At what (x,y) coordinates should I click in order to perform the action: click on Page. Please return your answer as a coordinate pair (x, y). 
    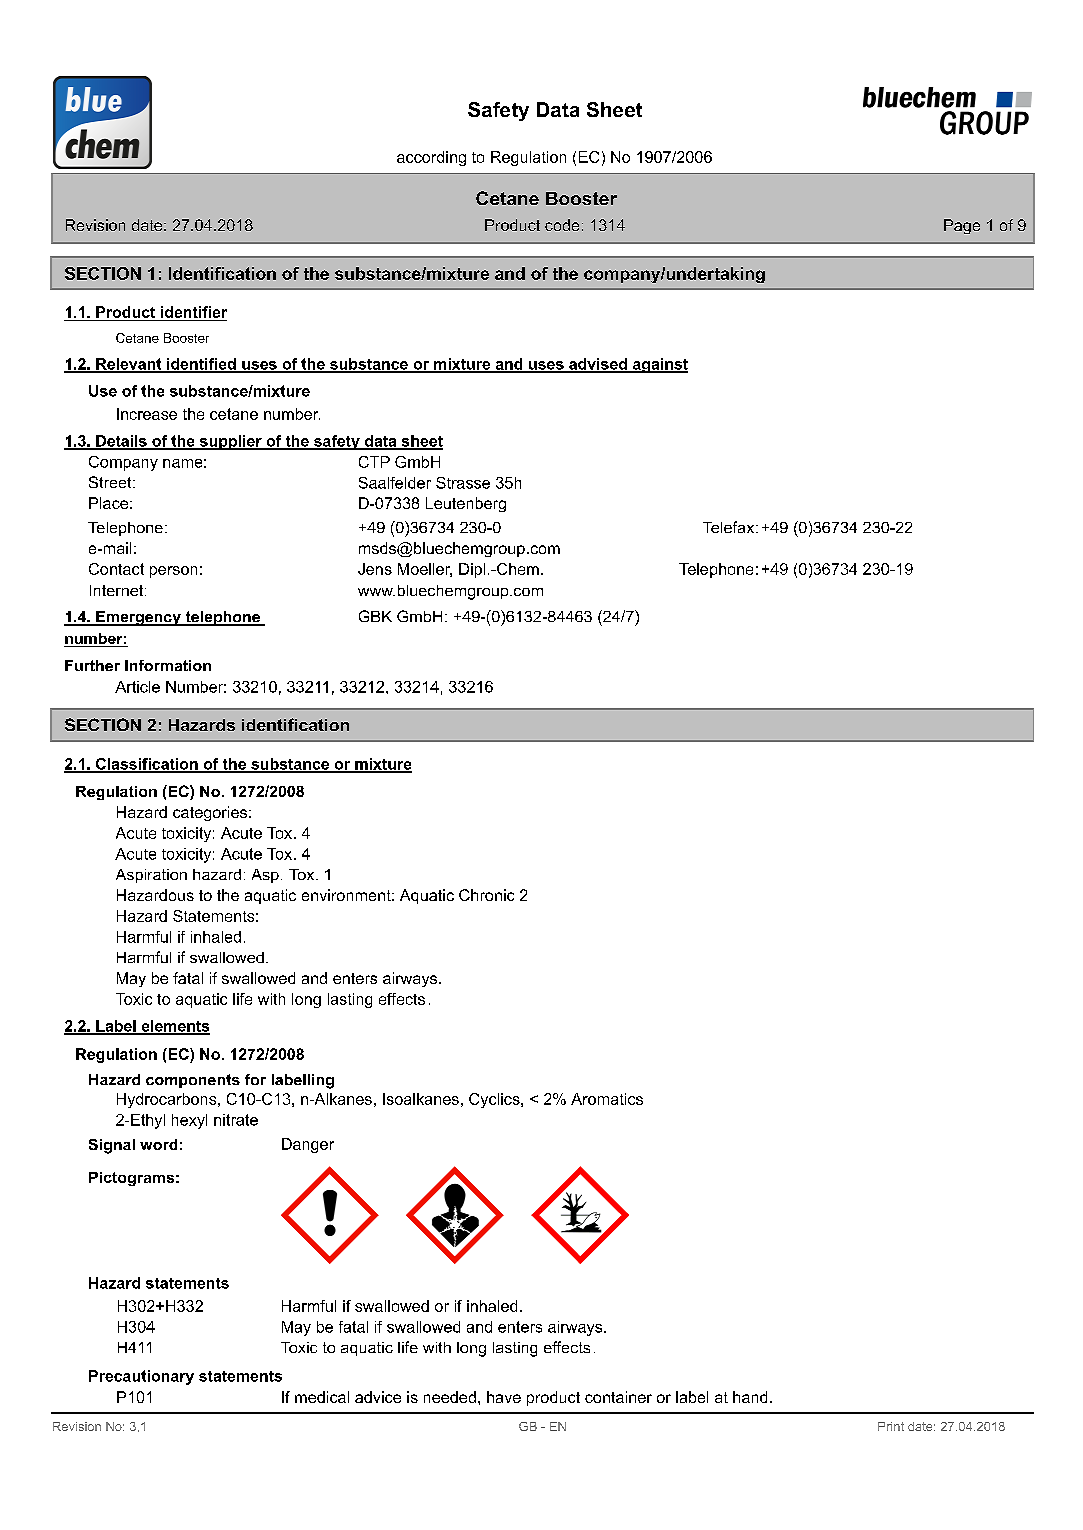
    Looking at the image, I should click on (962, 226).
